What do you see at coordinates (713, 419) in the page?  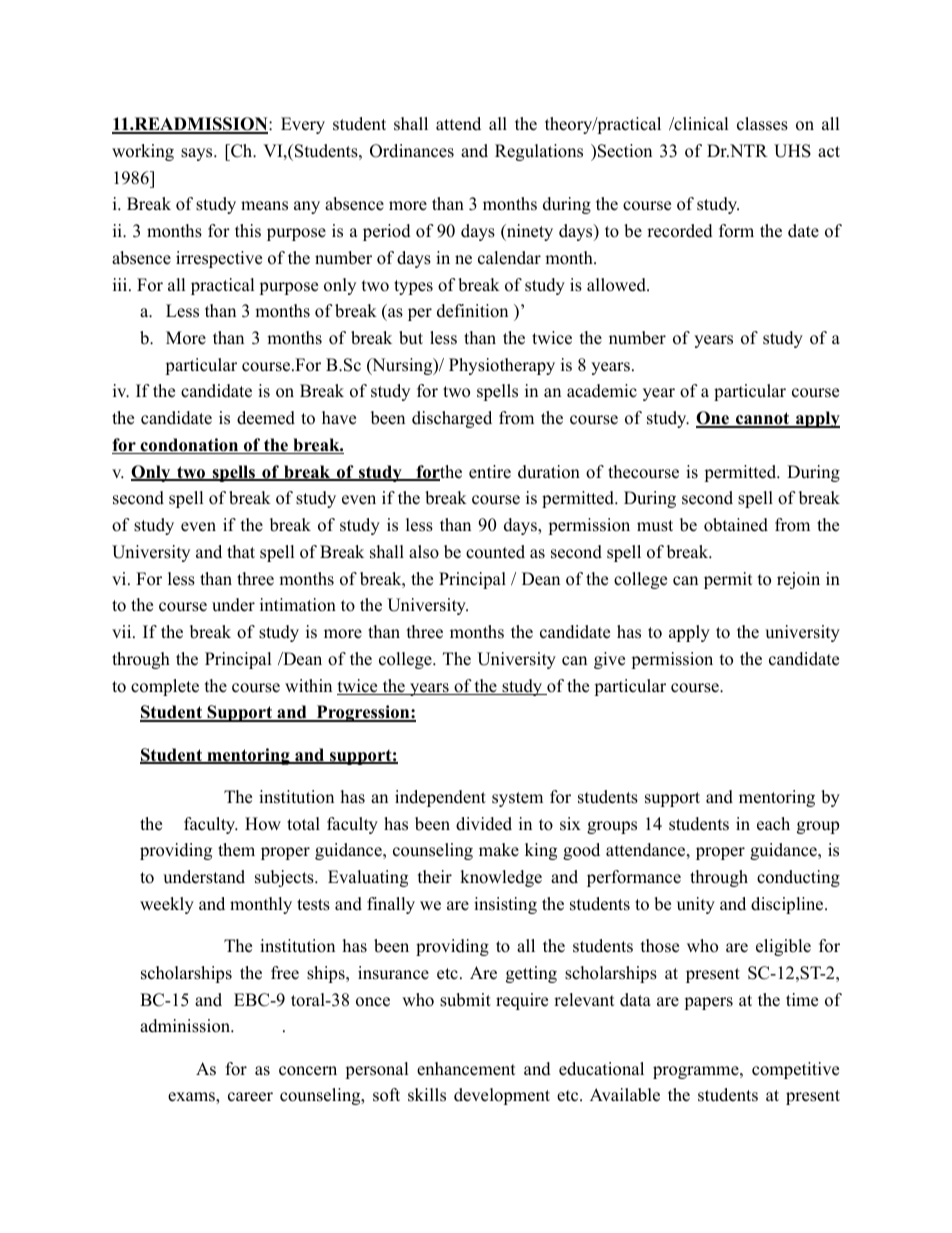 I see `One` at bounding box center [713, 419].
